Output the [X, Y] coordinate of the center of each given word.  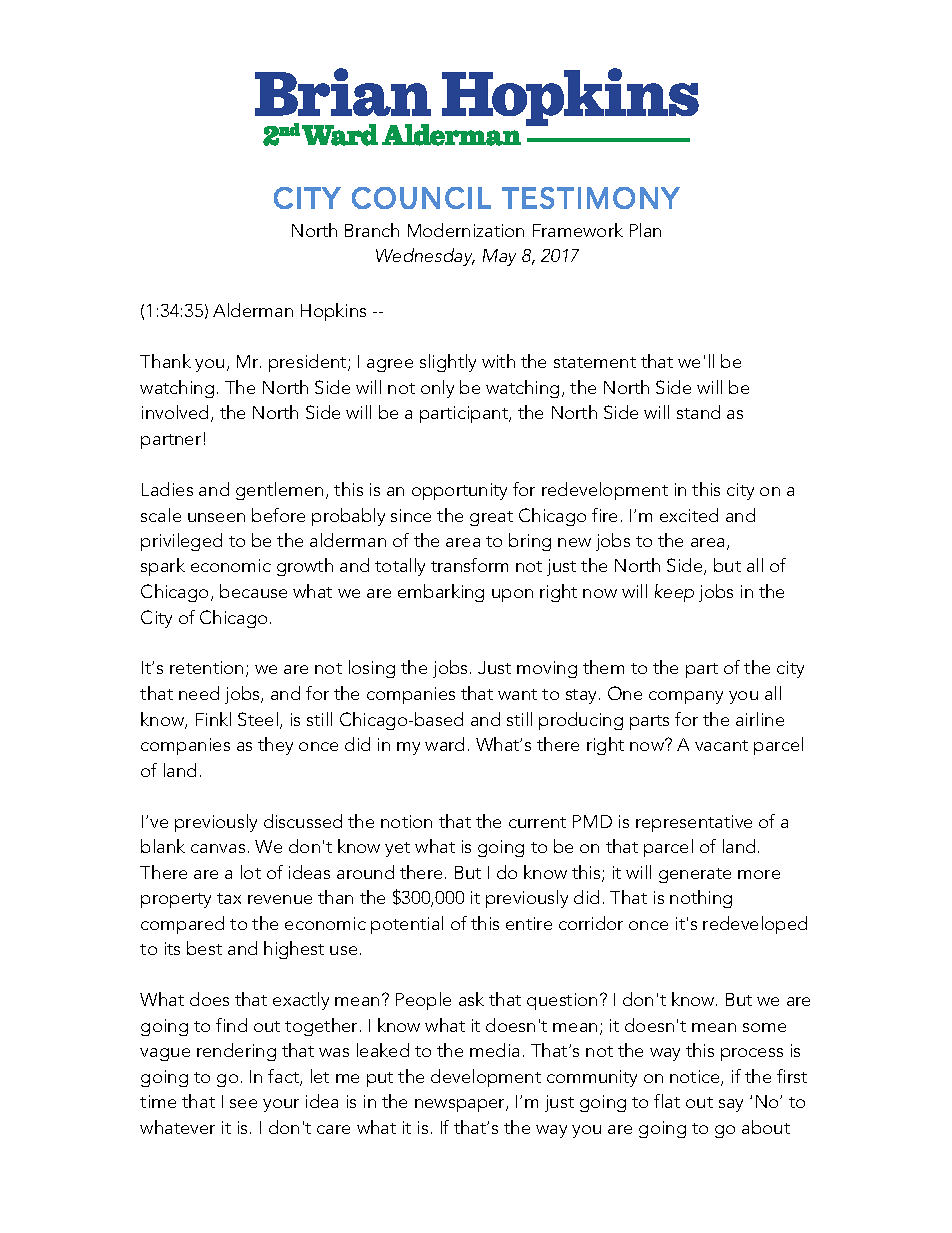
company [686, 697]
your [281, 1105]
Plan [645, 230]
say [731, 1105]
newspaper [461, 1105]
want [517, 694]
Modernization [466, 230]
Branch [372, 230]
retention [206, 667]
